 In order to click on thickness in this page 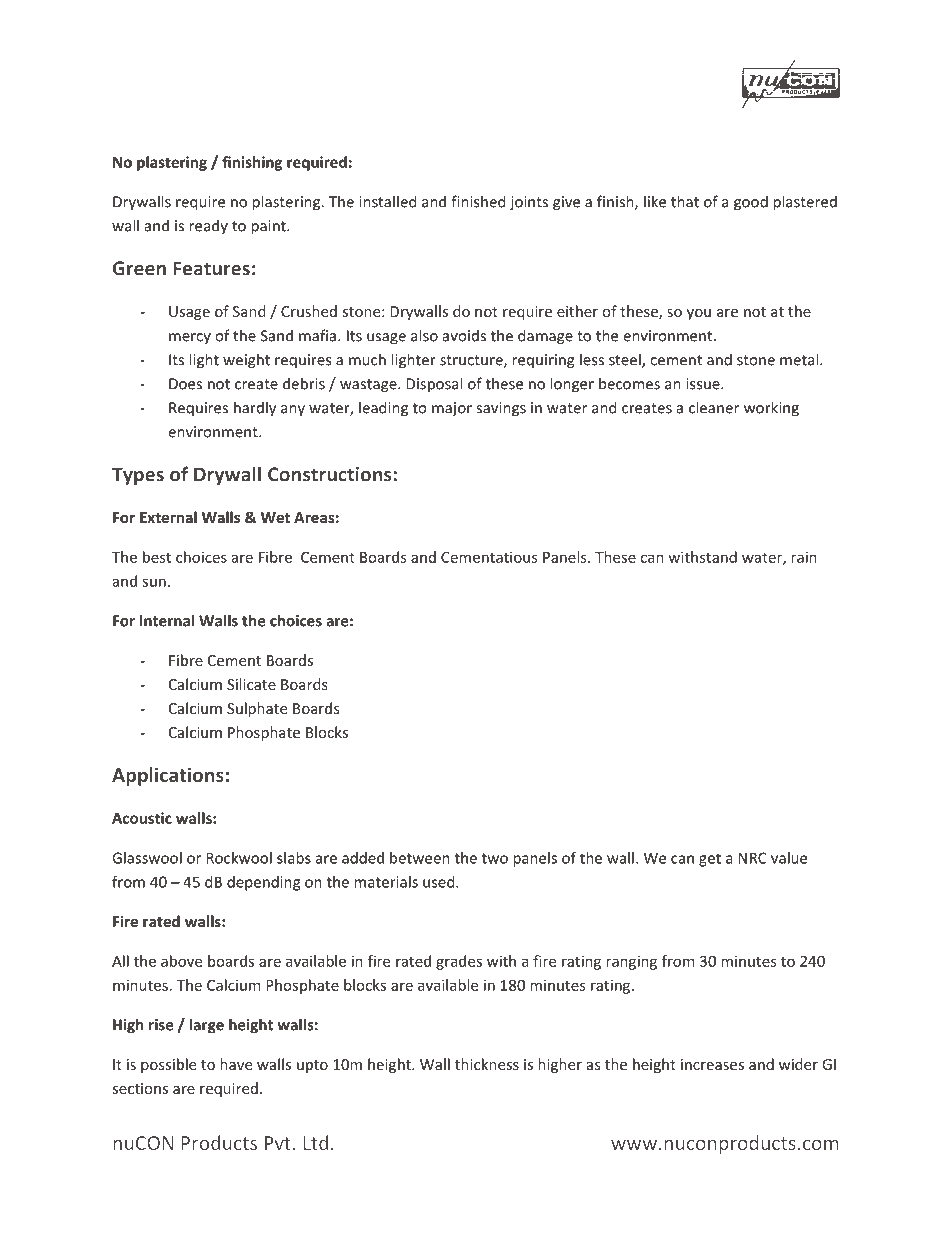, I will do `click(487, 1064)`.
